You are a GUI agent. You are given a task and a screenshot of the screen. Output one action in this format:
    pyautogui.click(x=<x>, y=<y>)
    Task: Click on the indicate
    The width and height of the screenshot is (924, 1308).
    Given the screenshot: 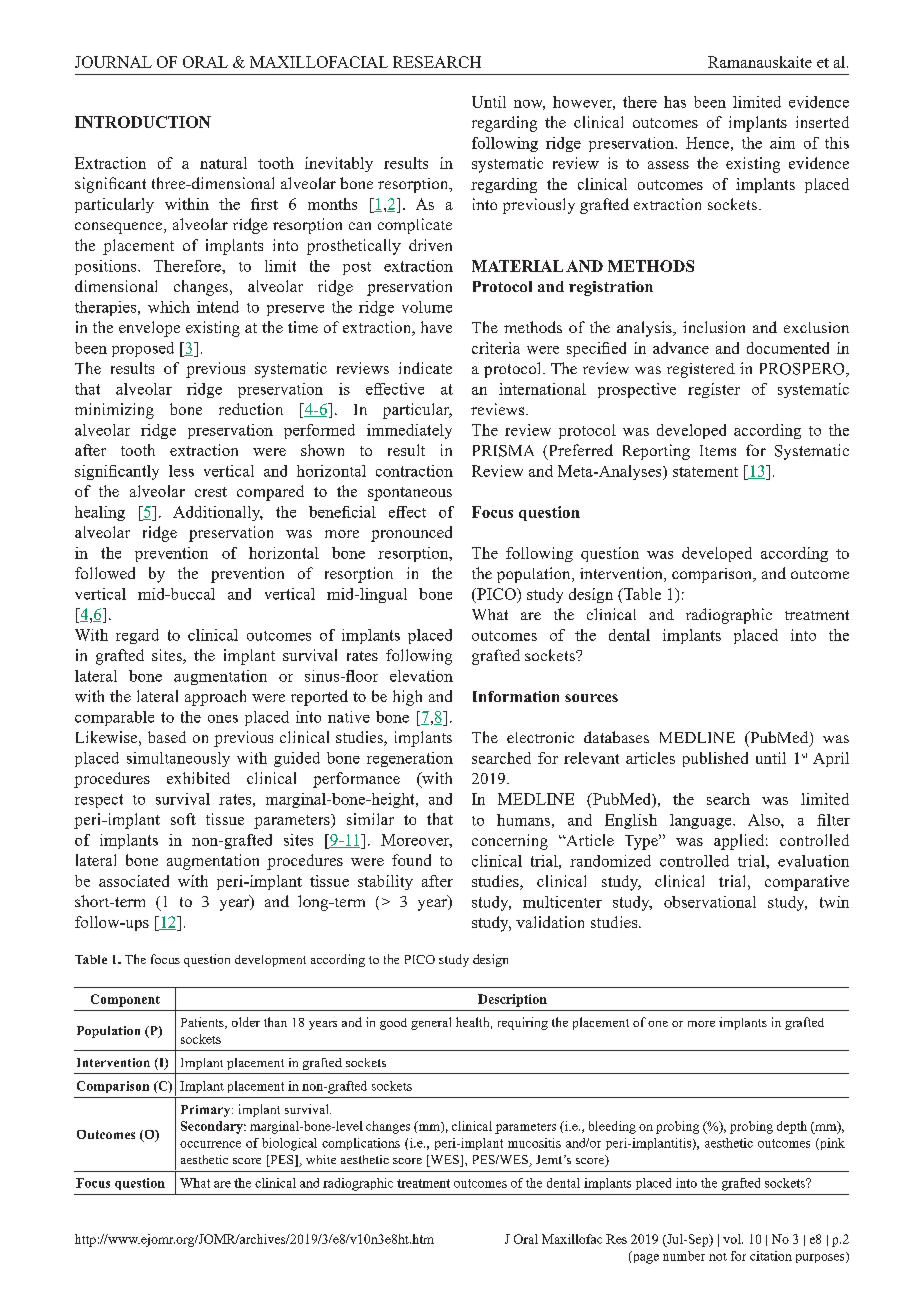 What is the action you would take?
    pyautogui.click(x=425, y=368)
